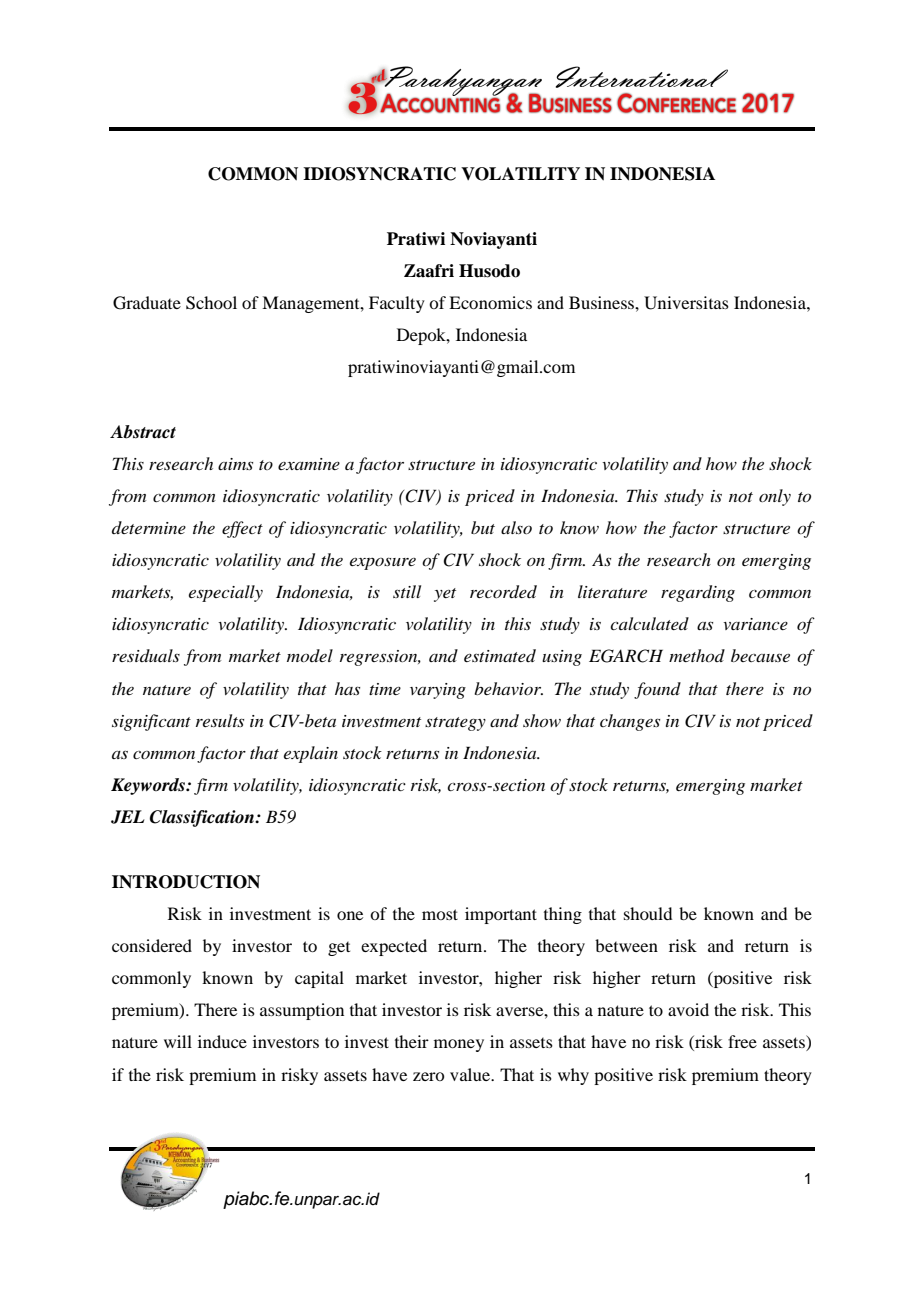 This document has height=1308, width=924. What do you see at coordinates (490, 302) in the document?
I see `Economics` at bounding box center [490, 302].
